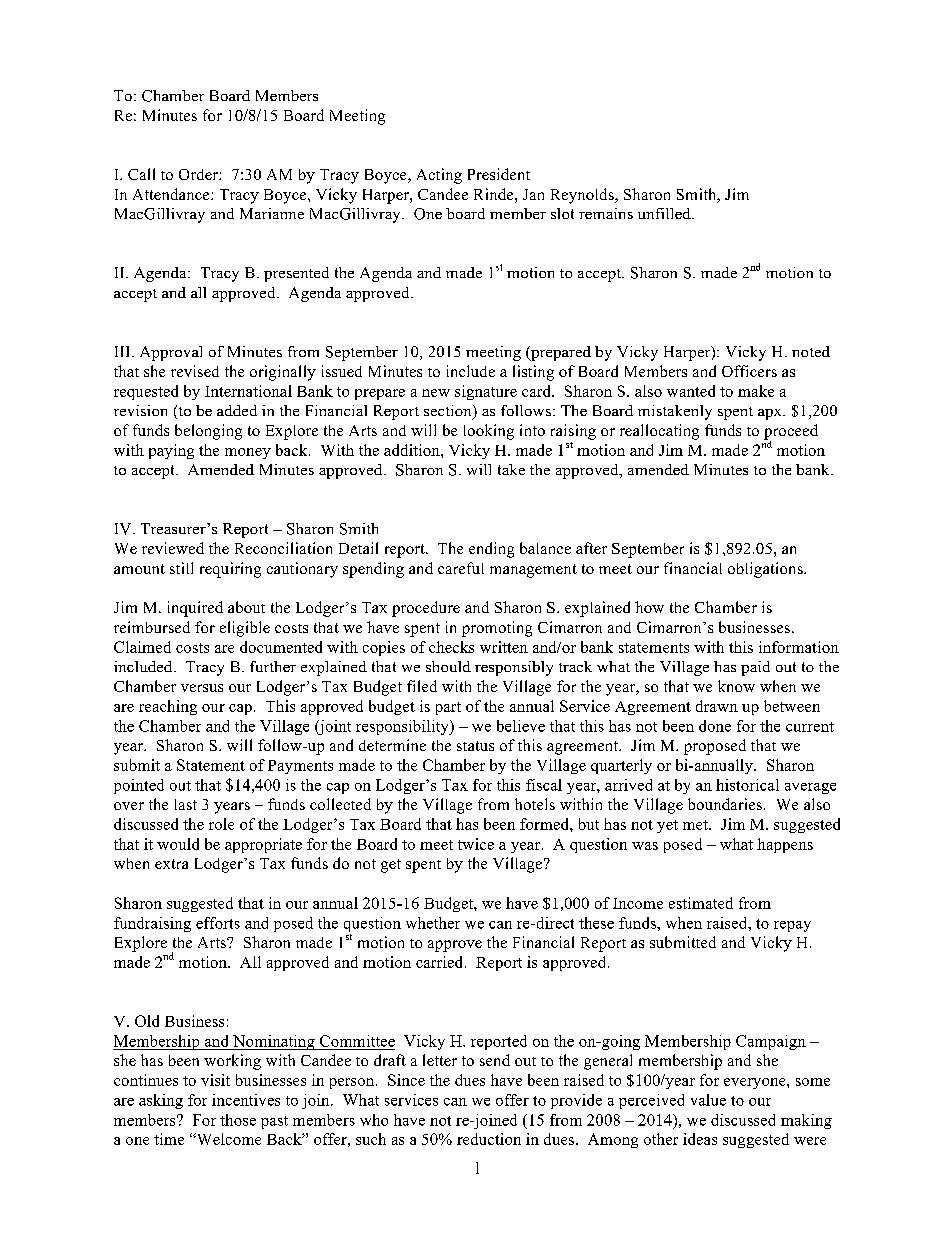 This image has height=1233, width=952. I want to click on extra, so click(171, 864).
